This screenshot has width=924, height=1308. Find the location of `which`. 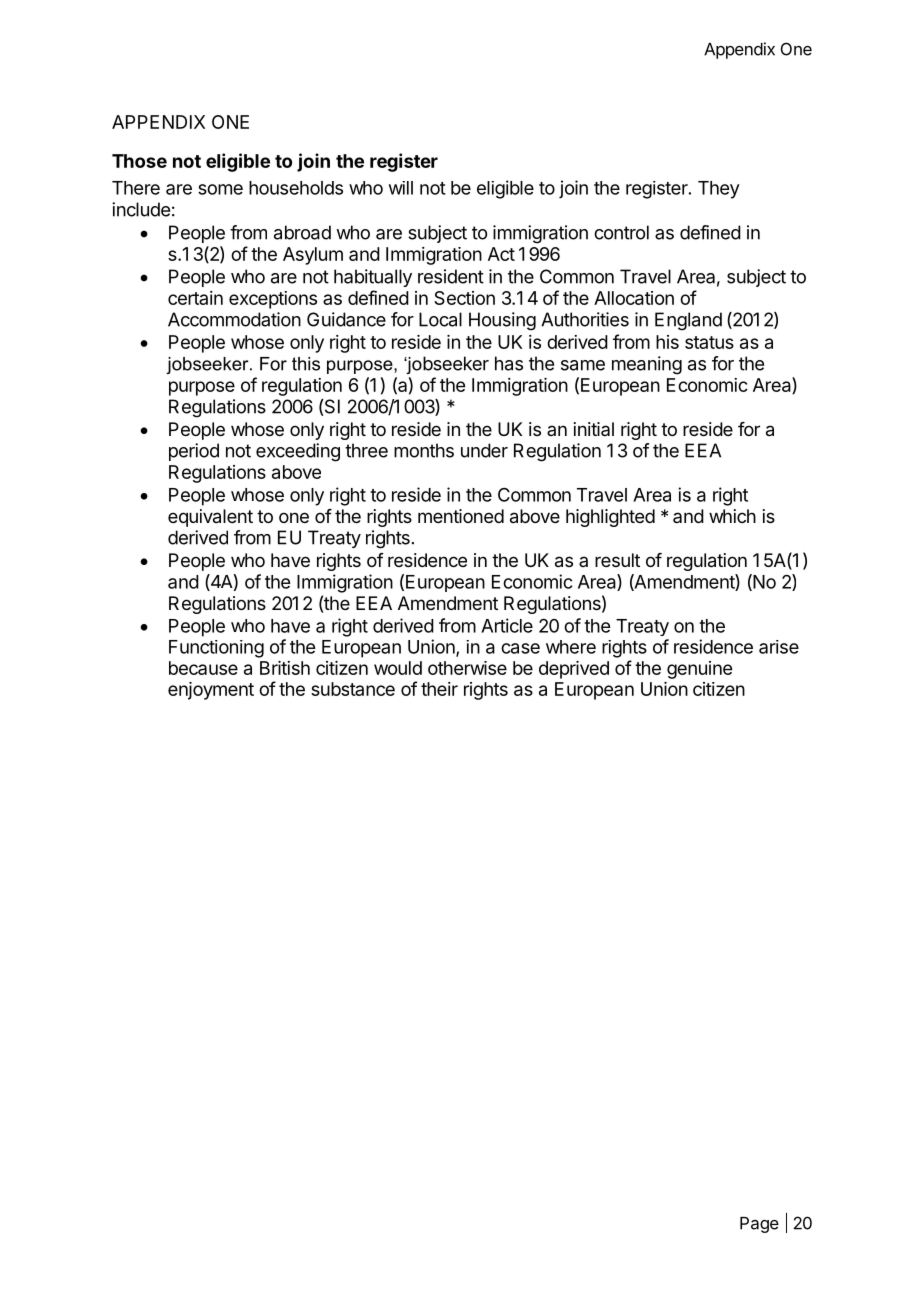

which is located at coordinates (732, 516).
